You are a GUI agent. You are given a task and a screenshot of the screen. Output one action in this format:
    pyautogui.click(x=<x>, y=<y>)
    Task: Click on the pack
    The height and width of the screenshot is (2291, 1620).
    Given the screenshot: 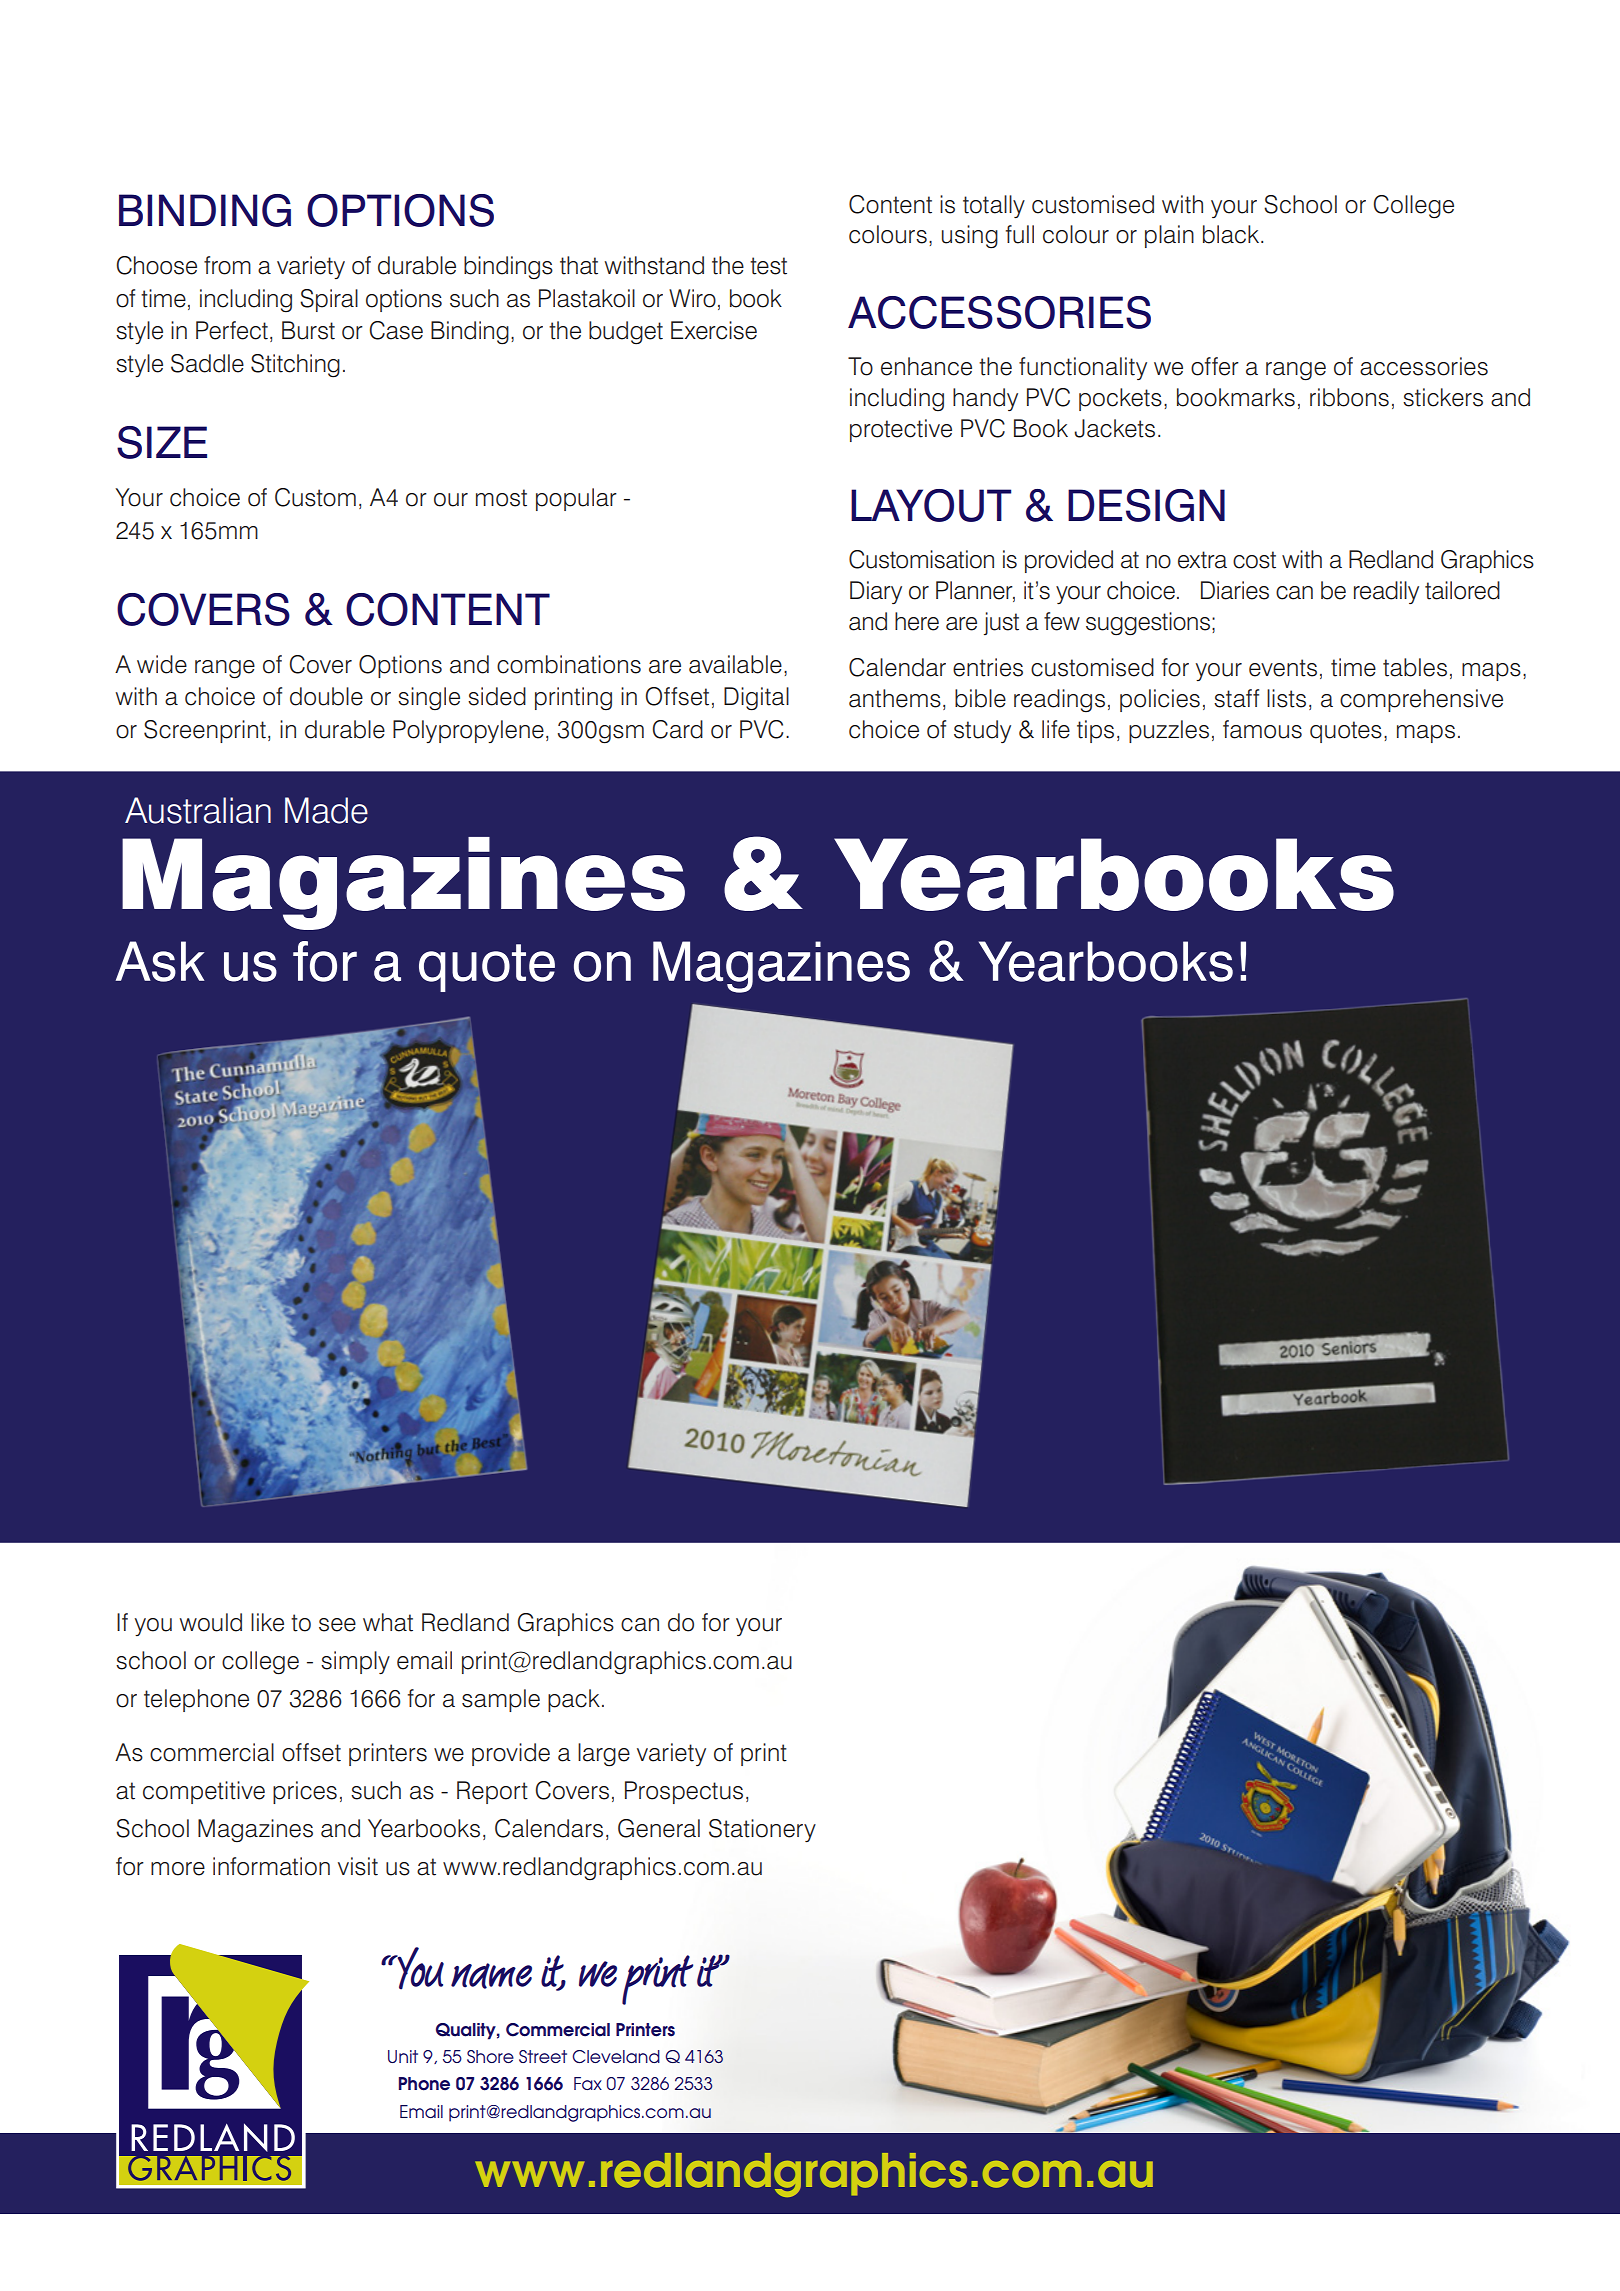 What is the action you would take?
    pyautogui.click(x=574, y=1700)
